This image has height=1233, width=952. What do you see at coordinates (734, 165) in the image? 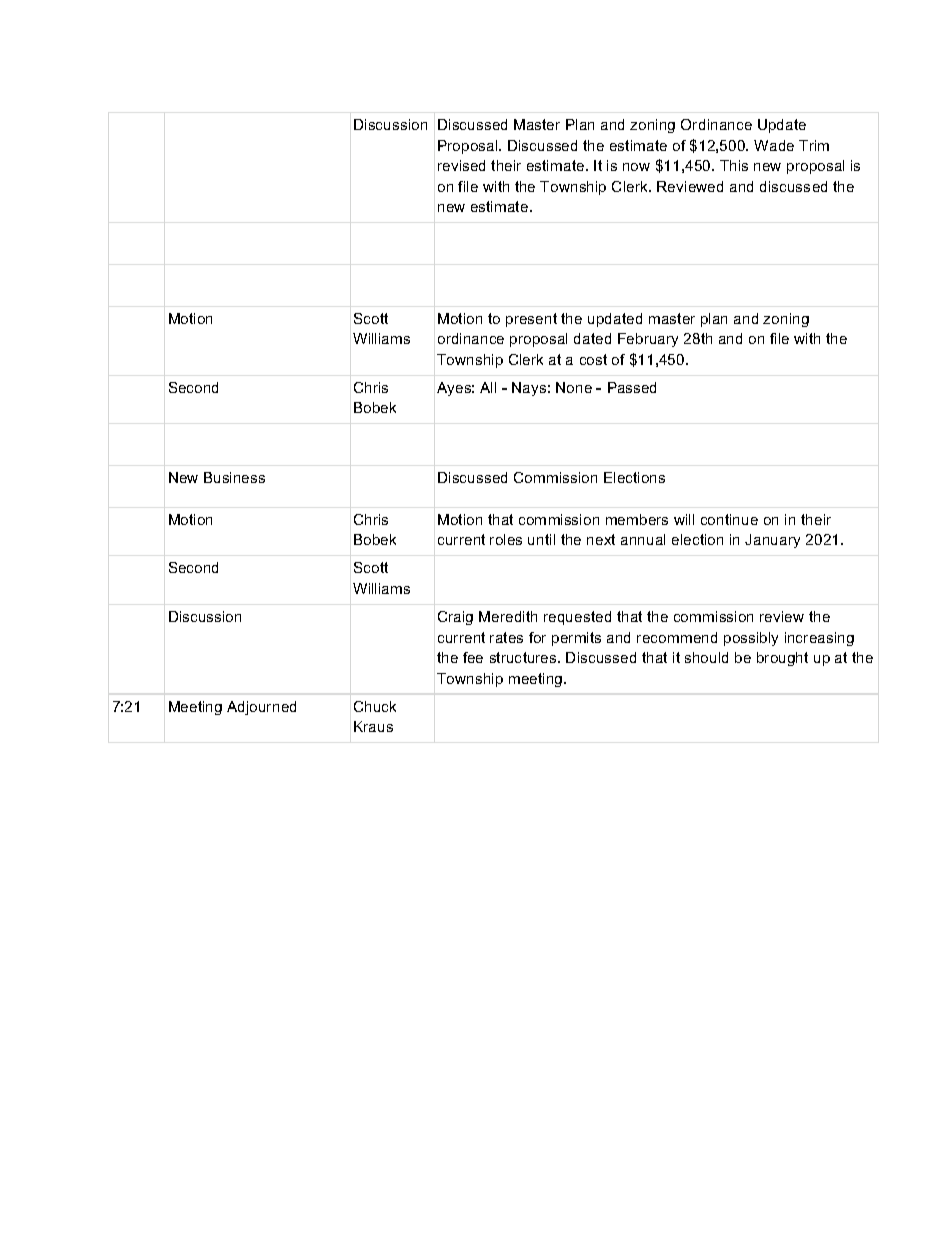
I see `This` at bounding box center [734, 165].
